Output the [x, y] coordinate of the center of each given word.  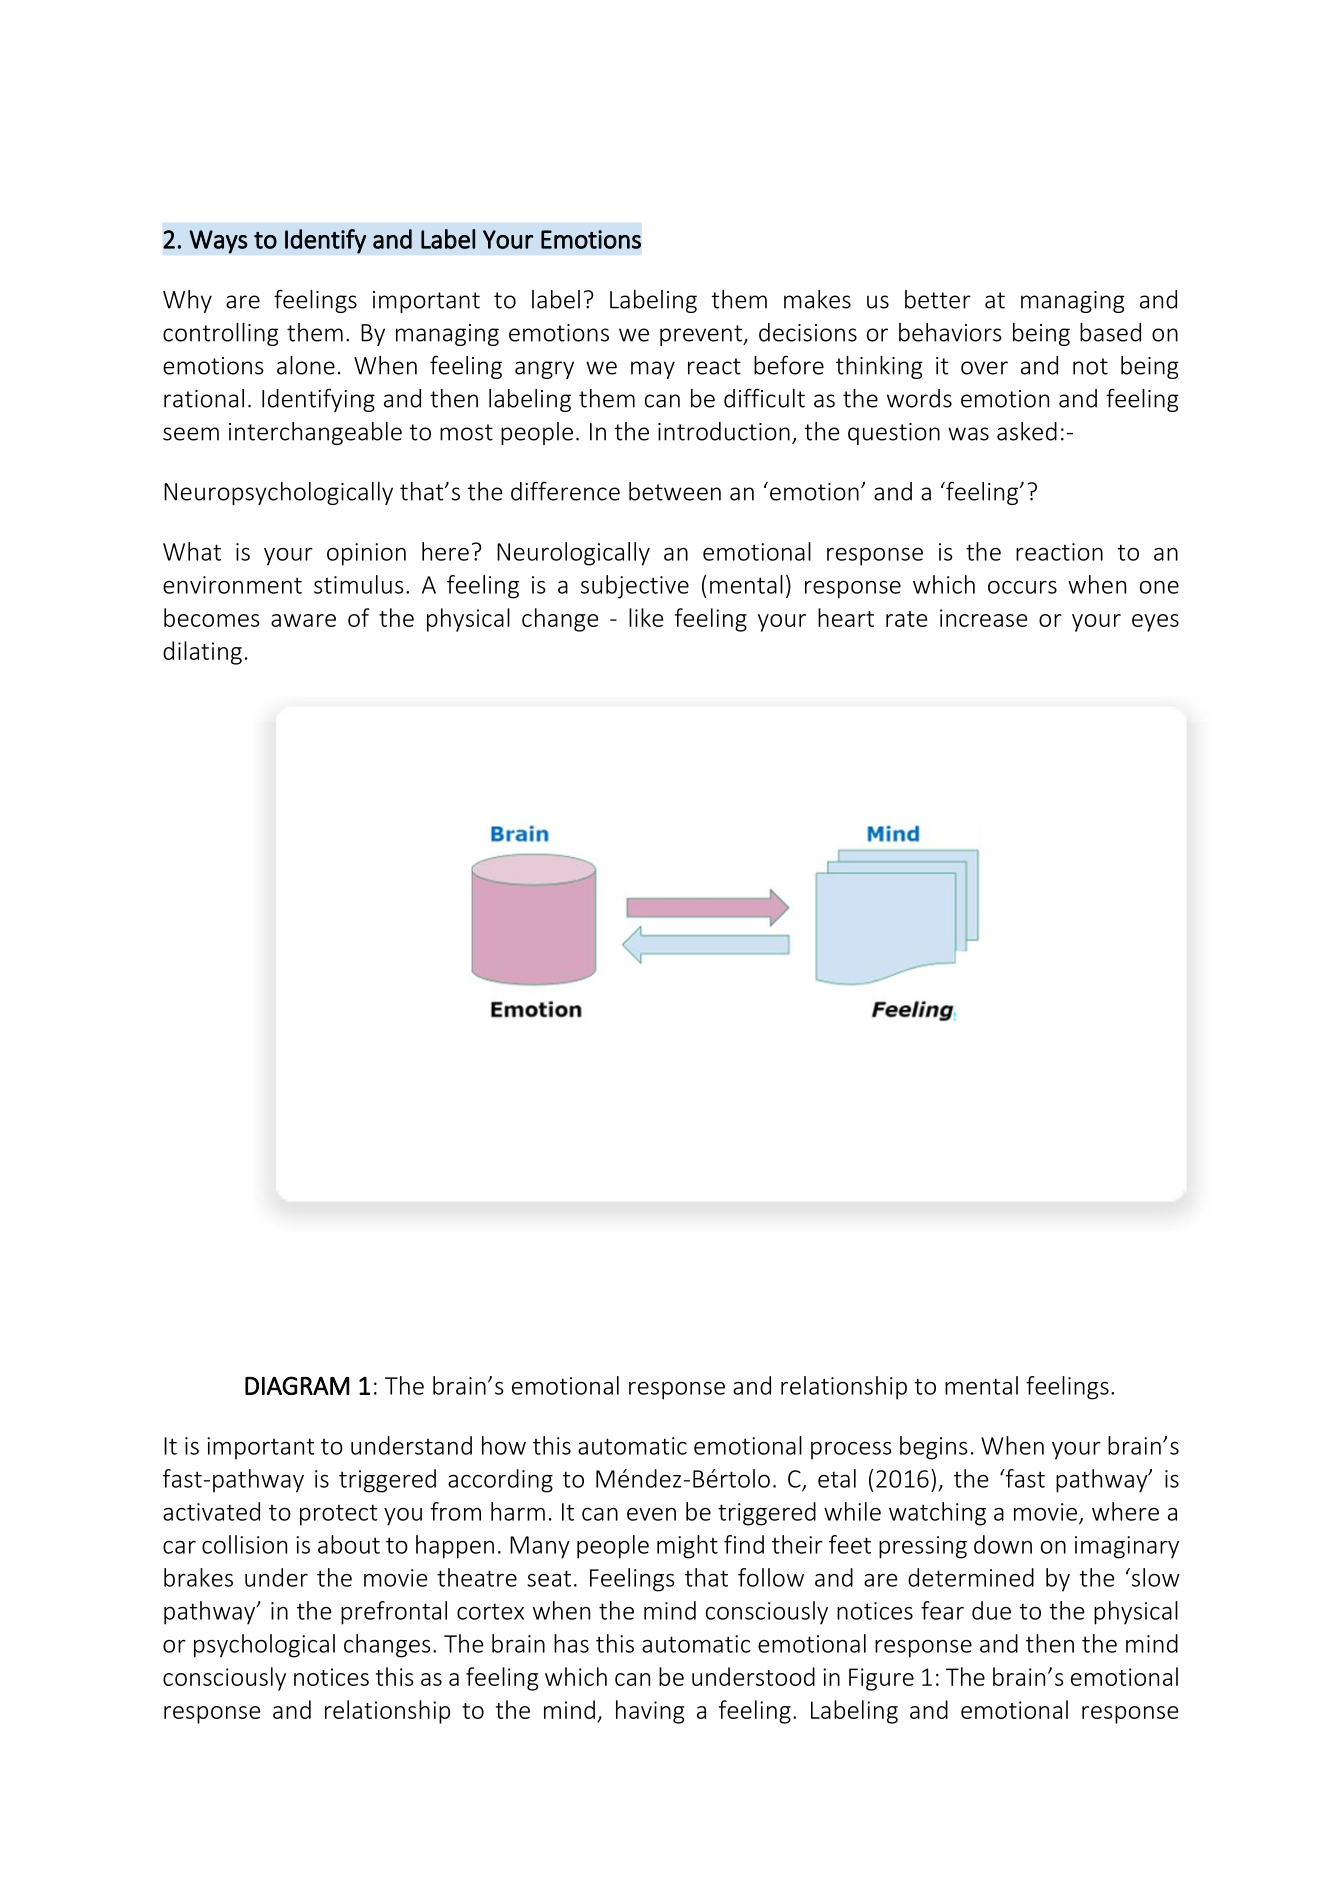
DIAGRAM [297, 1385]
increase [983, 618]
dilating [202, 653]
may [653, 370]
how [504, 1445]
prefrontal [394, 1613]
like [646, 617]
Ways [218, 242]
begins [933, 1448]
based [1110, 332]
